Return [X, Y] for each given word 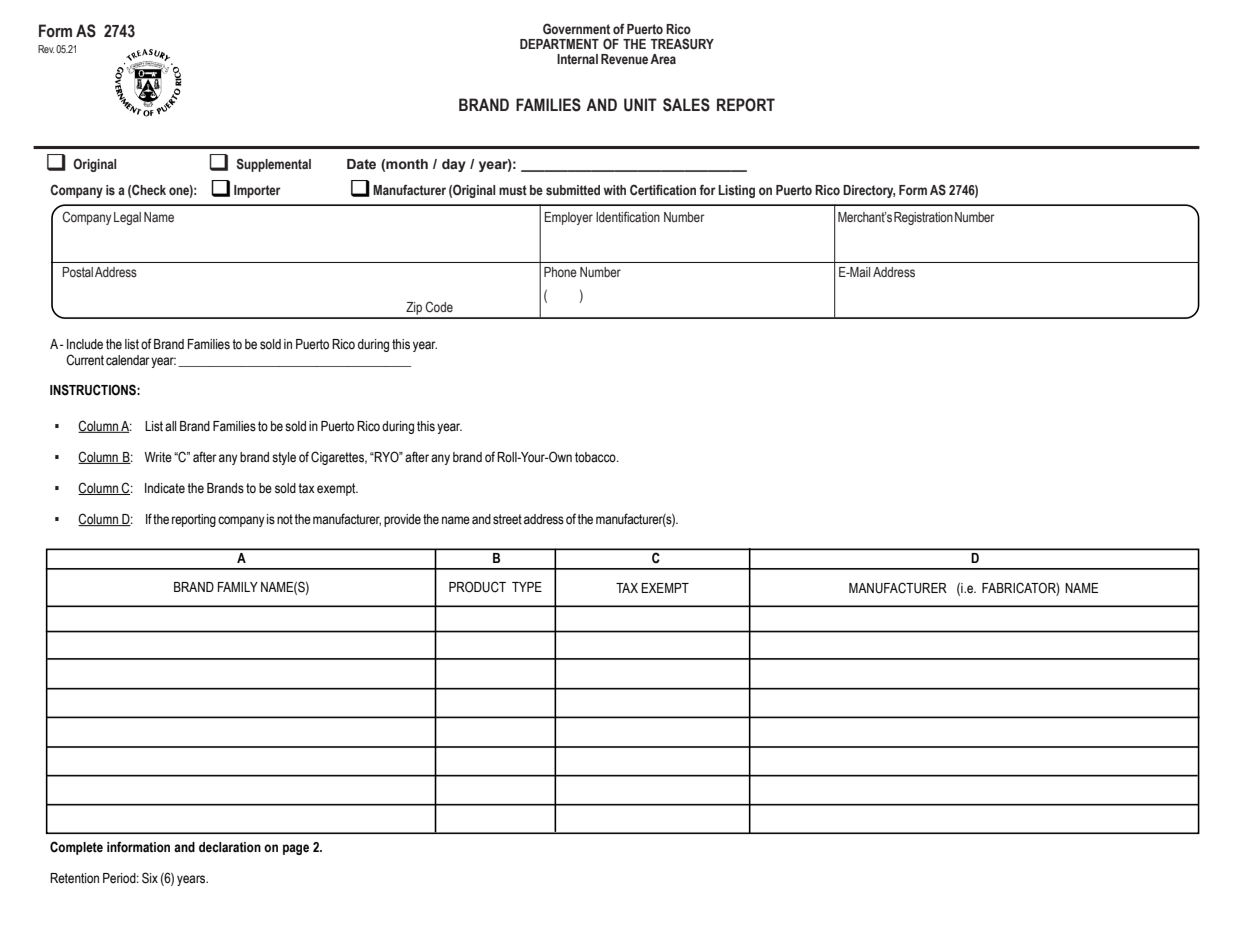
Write [158, 457]
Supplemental [274, 165]
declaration [230, 847]
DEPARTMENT [559, 44]
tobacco [596, 457]
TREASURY [682, 44]
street [507, 519]
